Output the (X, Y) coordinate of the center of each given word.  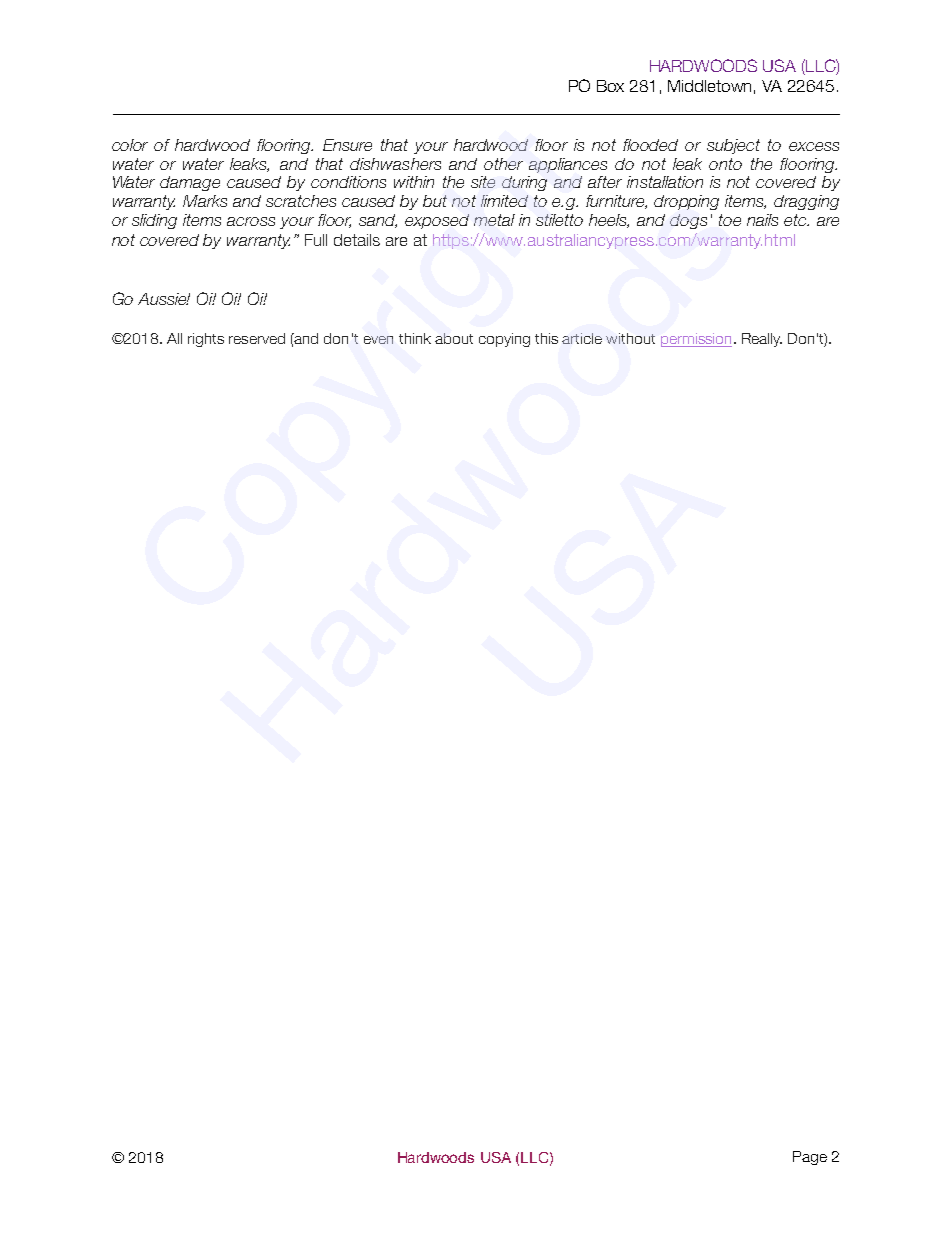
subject (733, 146)
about (454, 338)
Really (762, 340)
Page (810, 1158)
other (503, 164)
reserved (257, 338)
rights (206, 340)
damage (190, 183)
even (378, 340)
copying (504, 340)
